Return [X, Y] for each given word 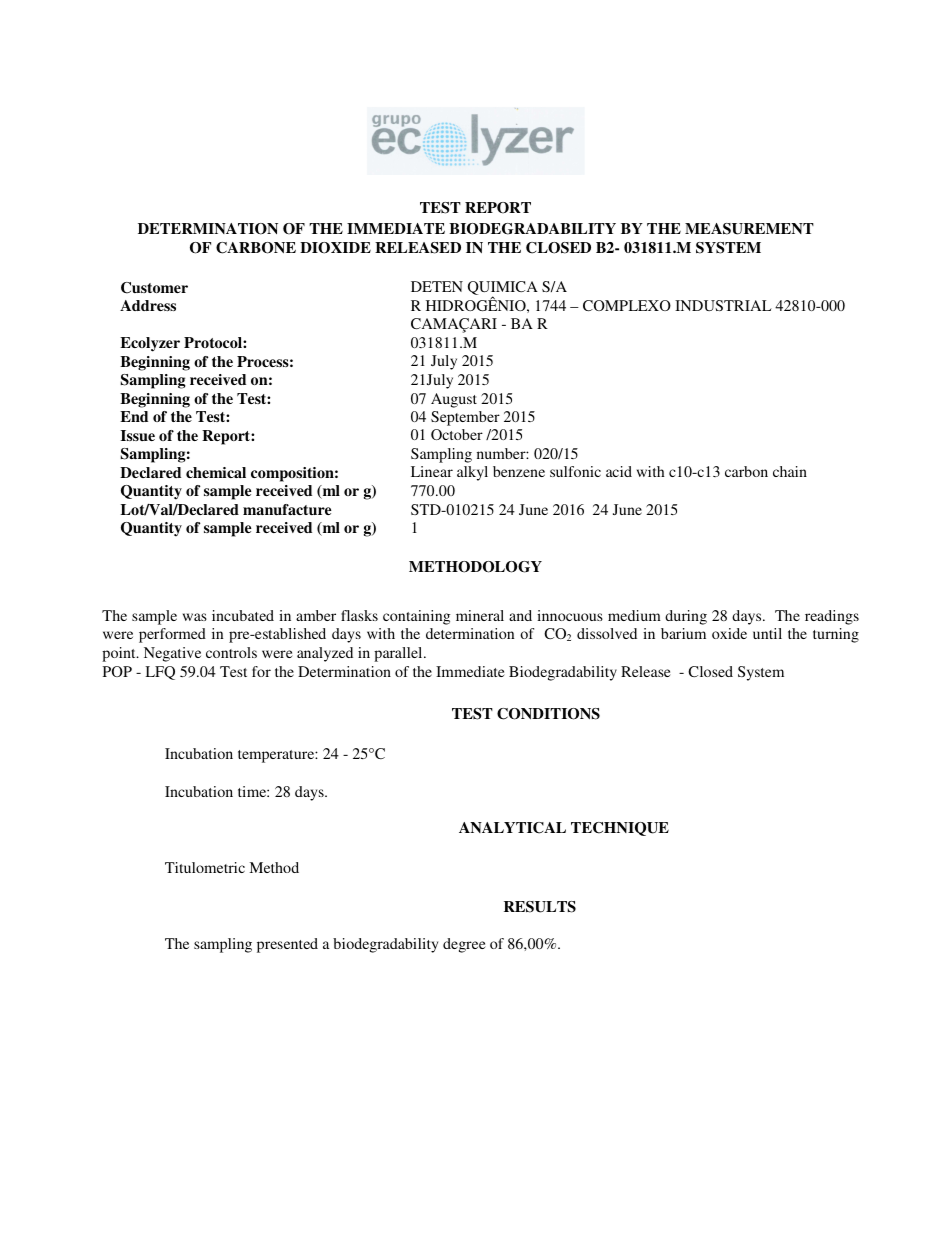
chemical [216, 472]
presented [287, 945]
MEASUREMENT [749, 229]
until [767, 633]
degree [464, 945]
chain [790, 471]
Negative [172, 654]
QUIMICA [503, 289]
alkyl [472, 473]
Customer [154, 288]
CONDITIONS [548, 714]
